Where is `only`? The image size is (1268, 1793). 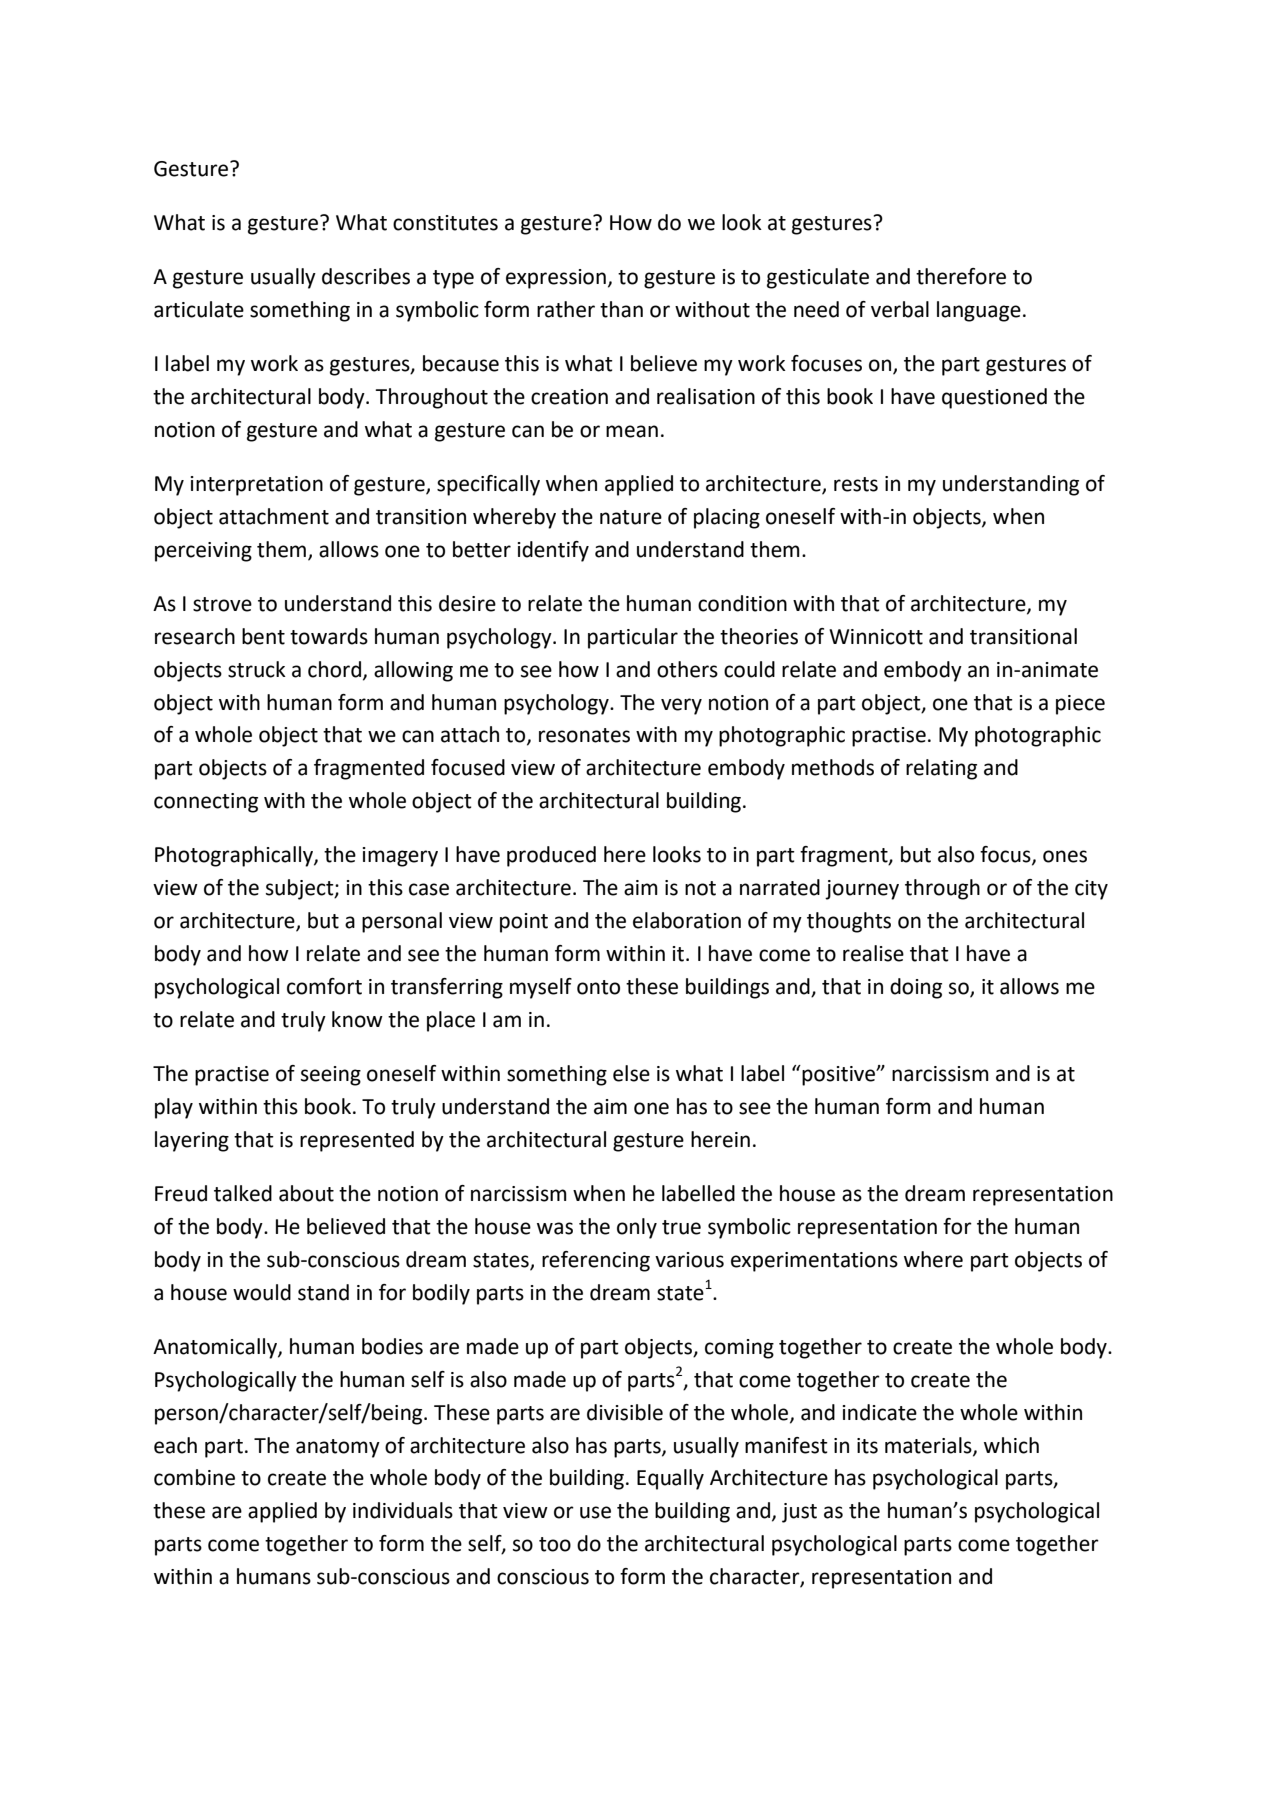 only is located at coordinates (637, 1228).
